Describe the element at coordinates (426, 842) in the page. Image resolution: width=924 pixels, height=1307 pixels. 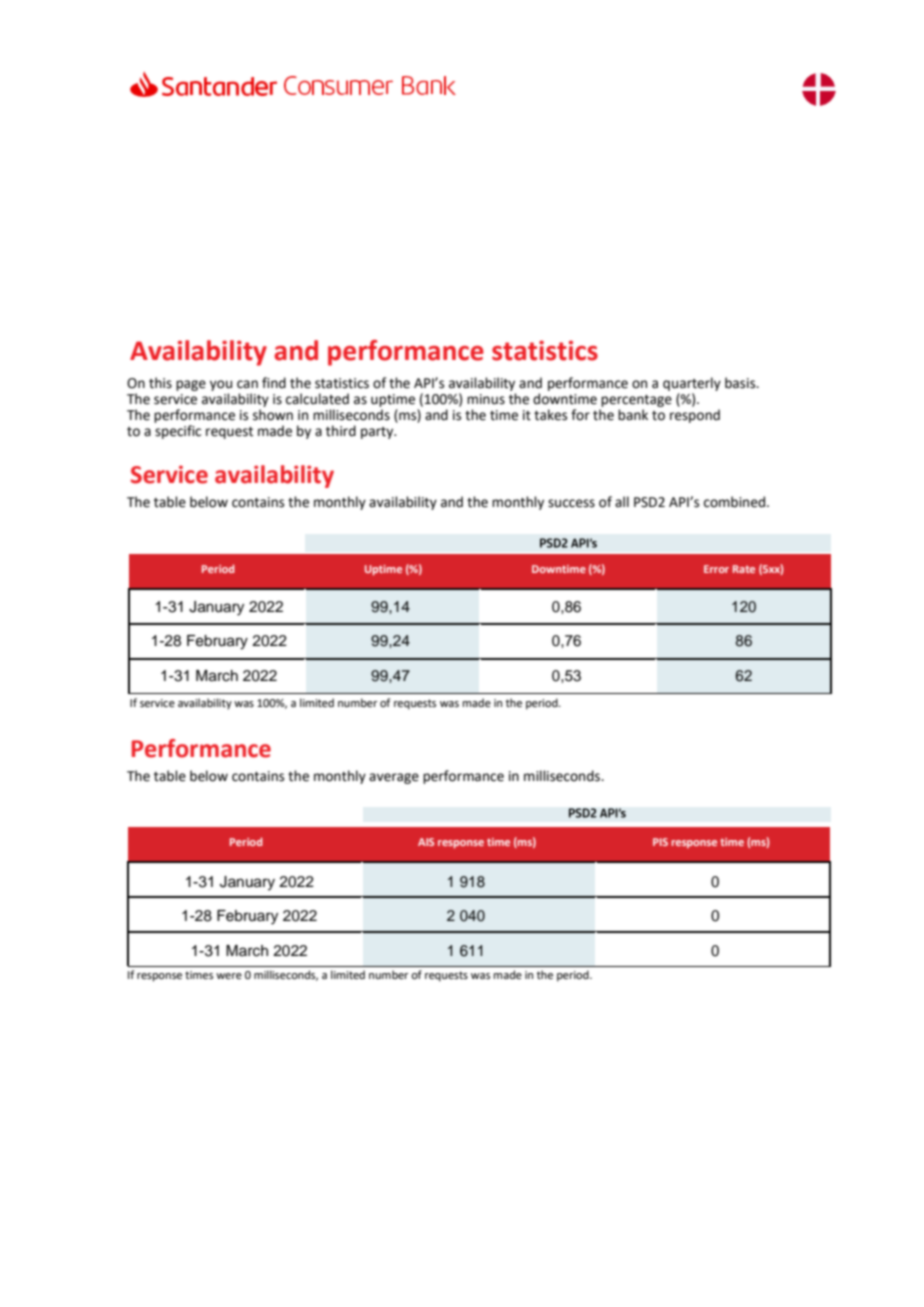
I see `AIS` at that location.
